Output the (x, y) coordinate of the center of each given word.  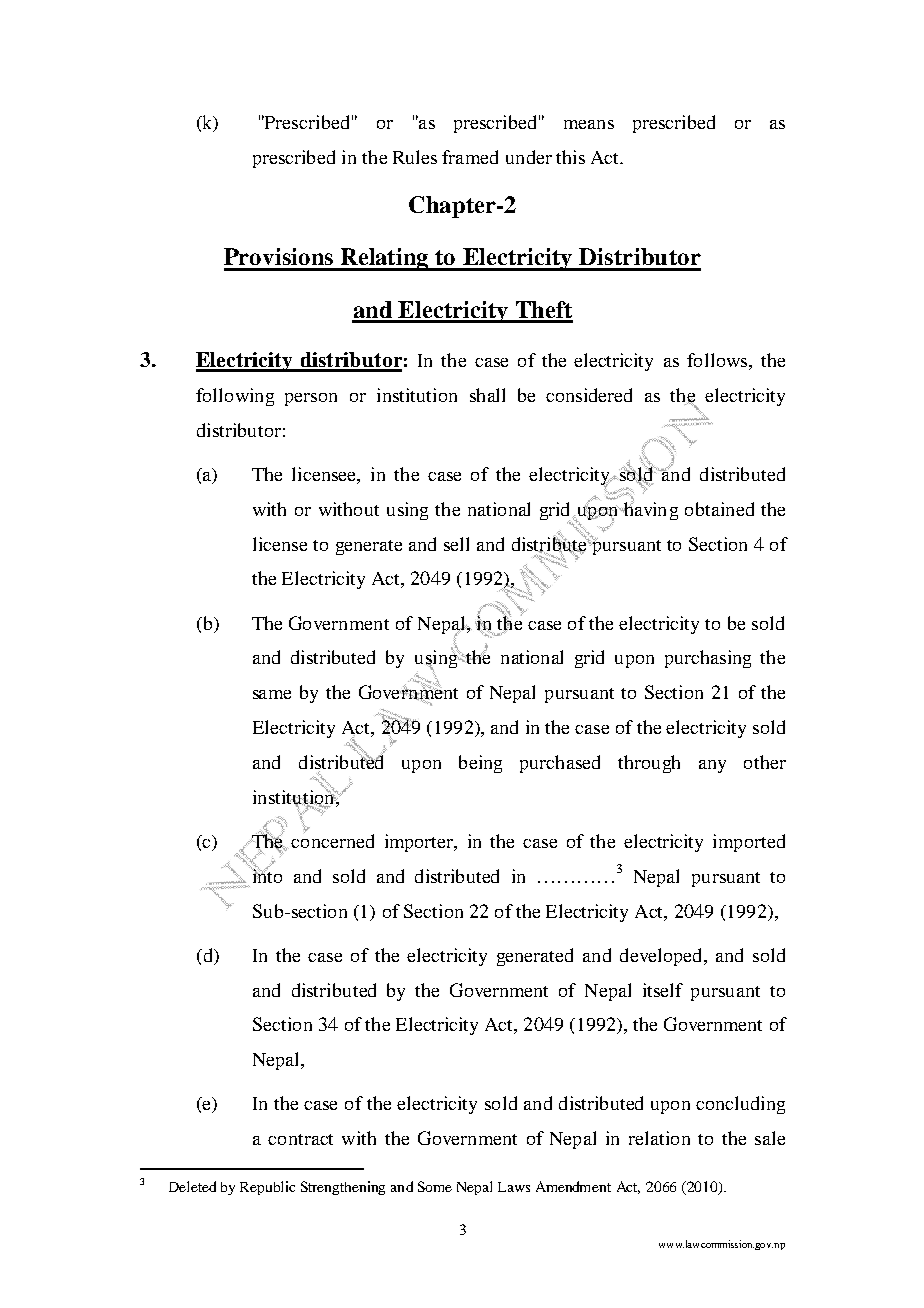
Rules (415, 157)
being (480, 764)
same (272, 694)
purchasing (708, 659)
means (589, 124)
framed (470, 157)
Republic (267, 1188)
